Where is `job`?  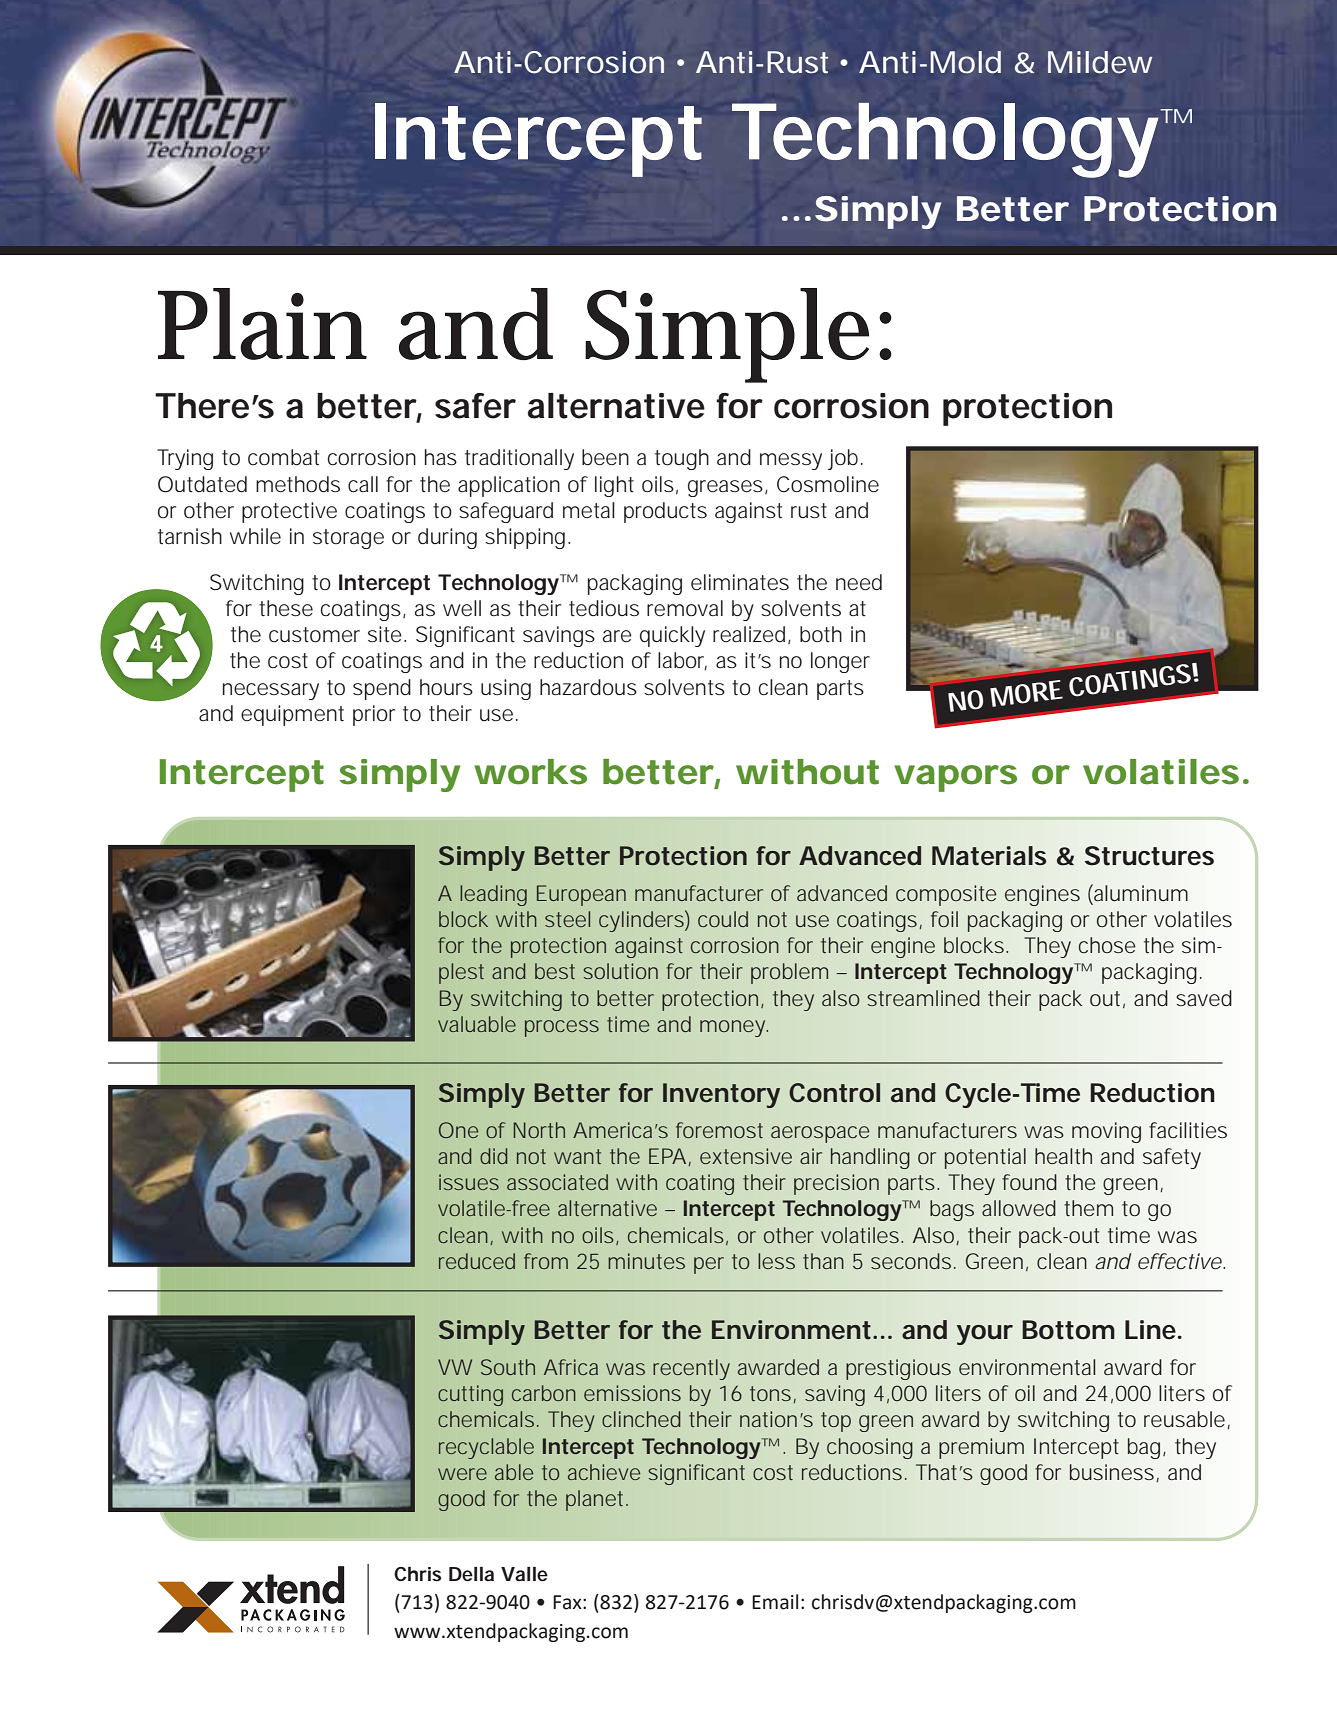 job is located at coordinates (843, 459).
